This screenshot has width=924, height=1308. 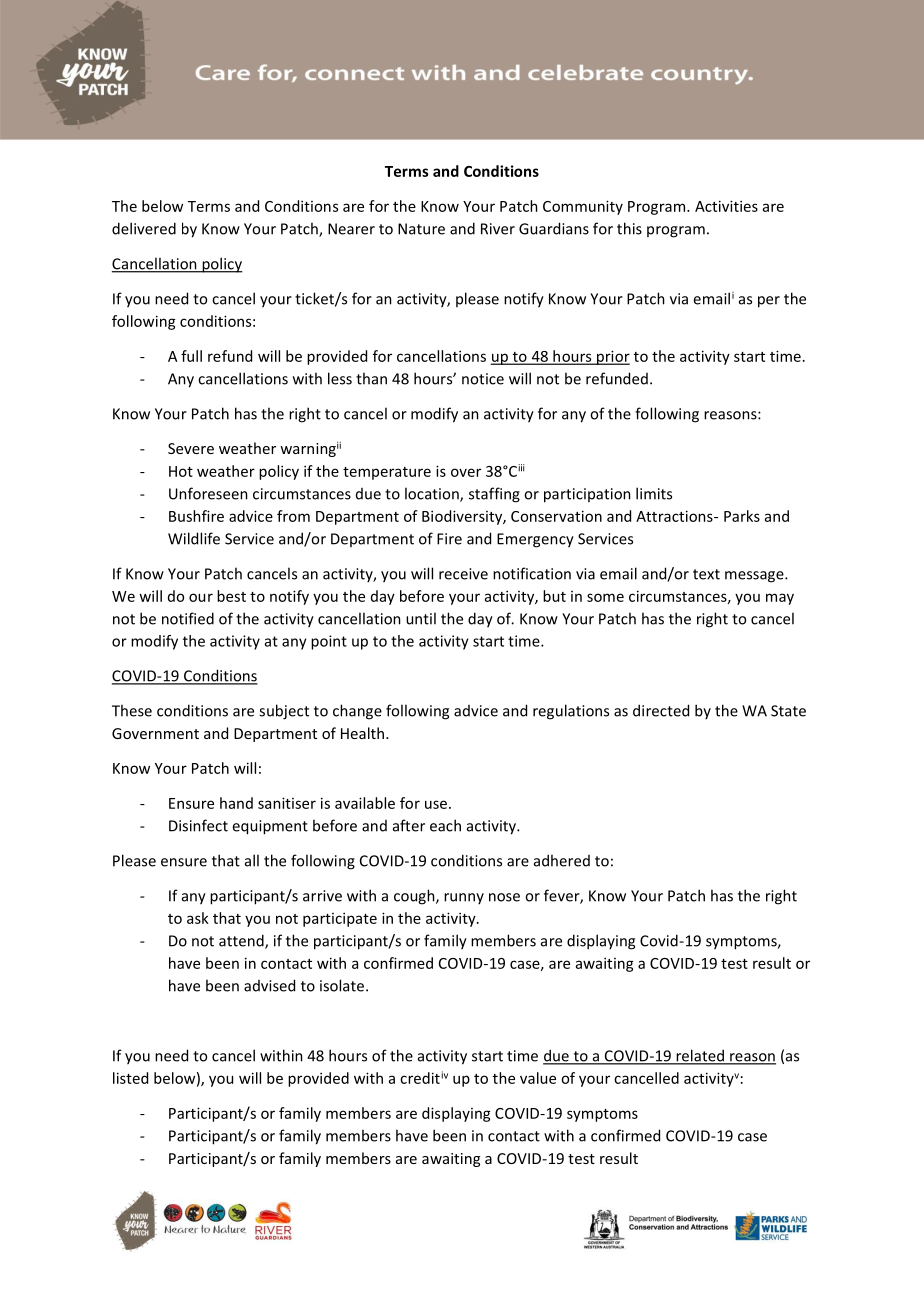 I want to click on limits, so click(x=654, y=493).
